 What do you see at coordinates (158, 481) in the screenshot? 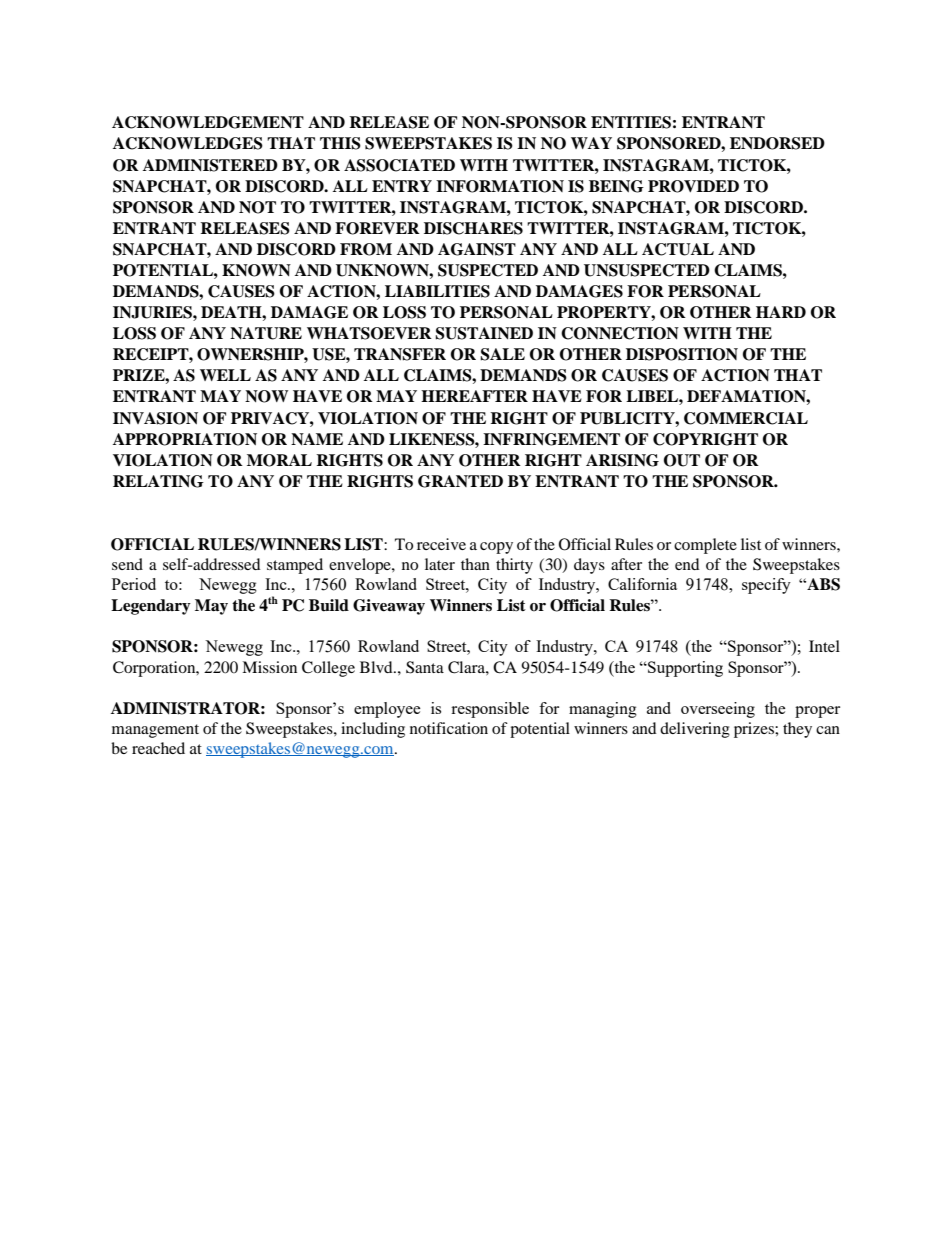
I see `RELATING` at bounding box center [158, 481].
